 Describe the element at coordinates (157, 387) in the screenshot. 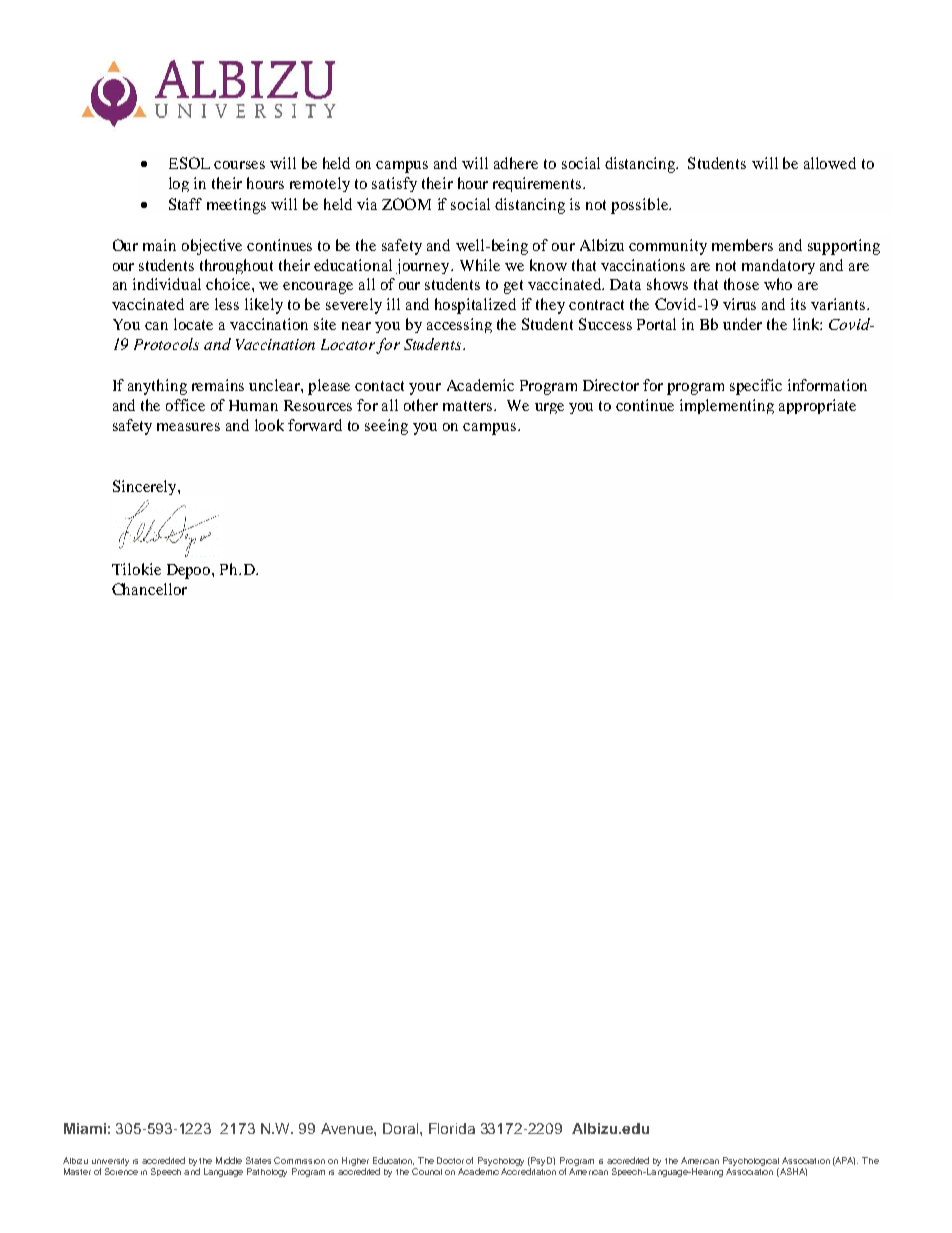

I see `anything` at that location.
